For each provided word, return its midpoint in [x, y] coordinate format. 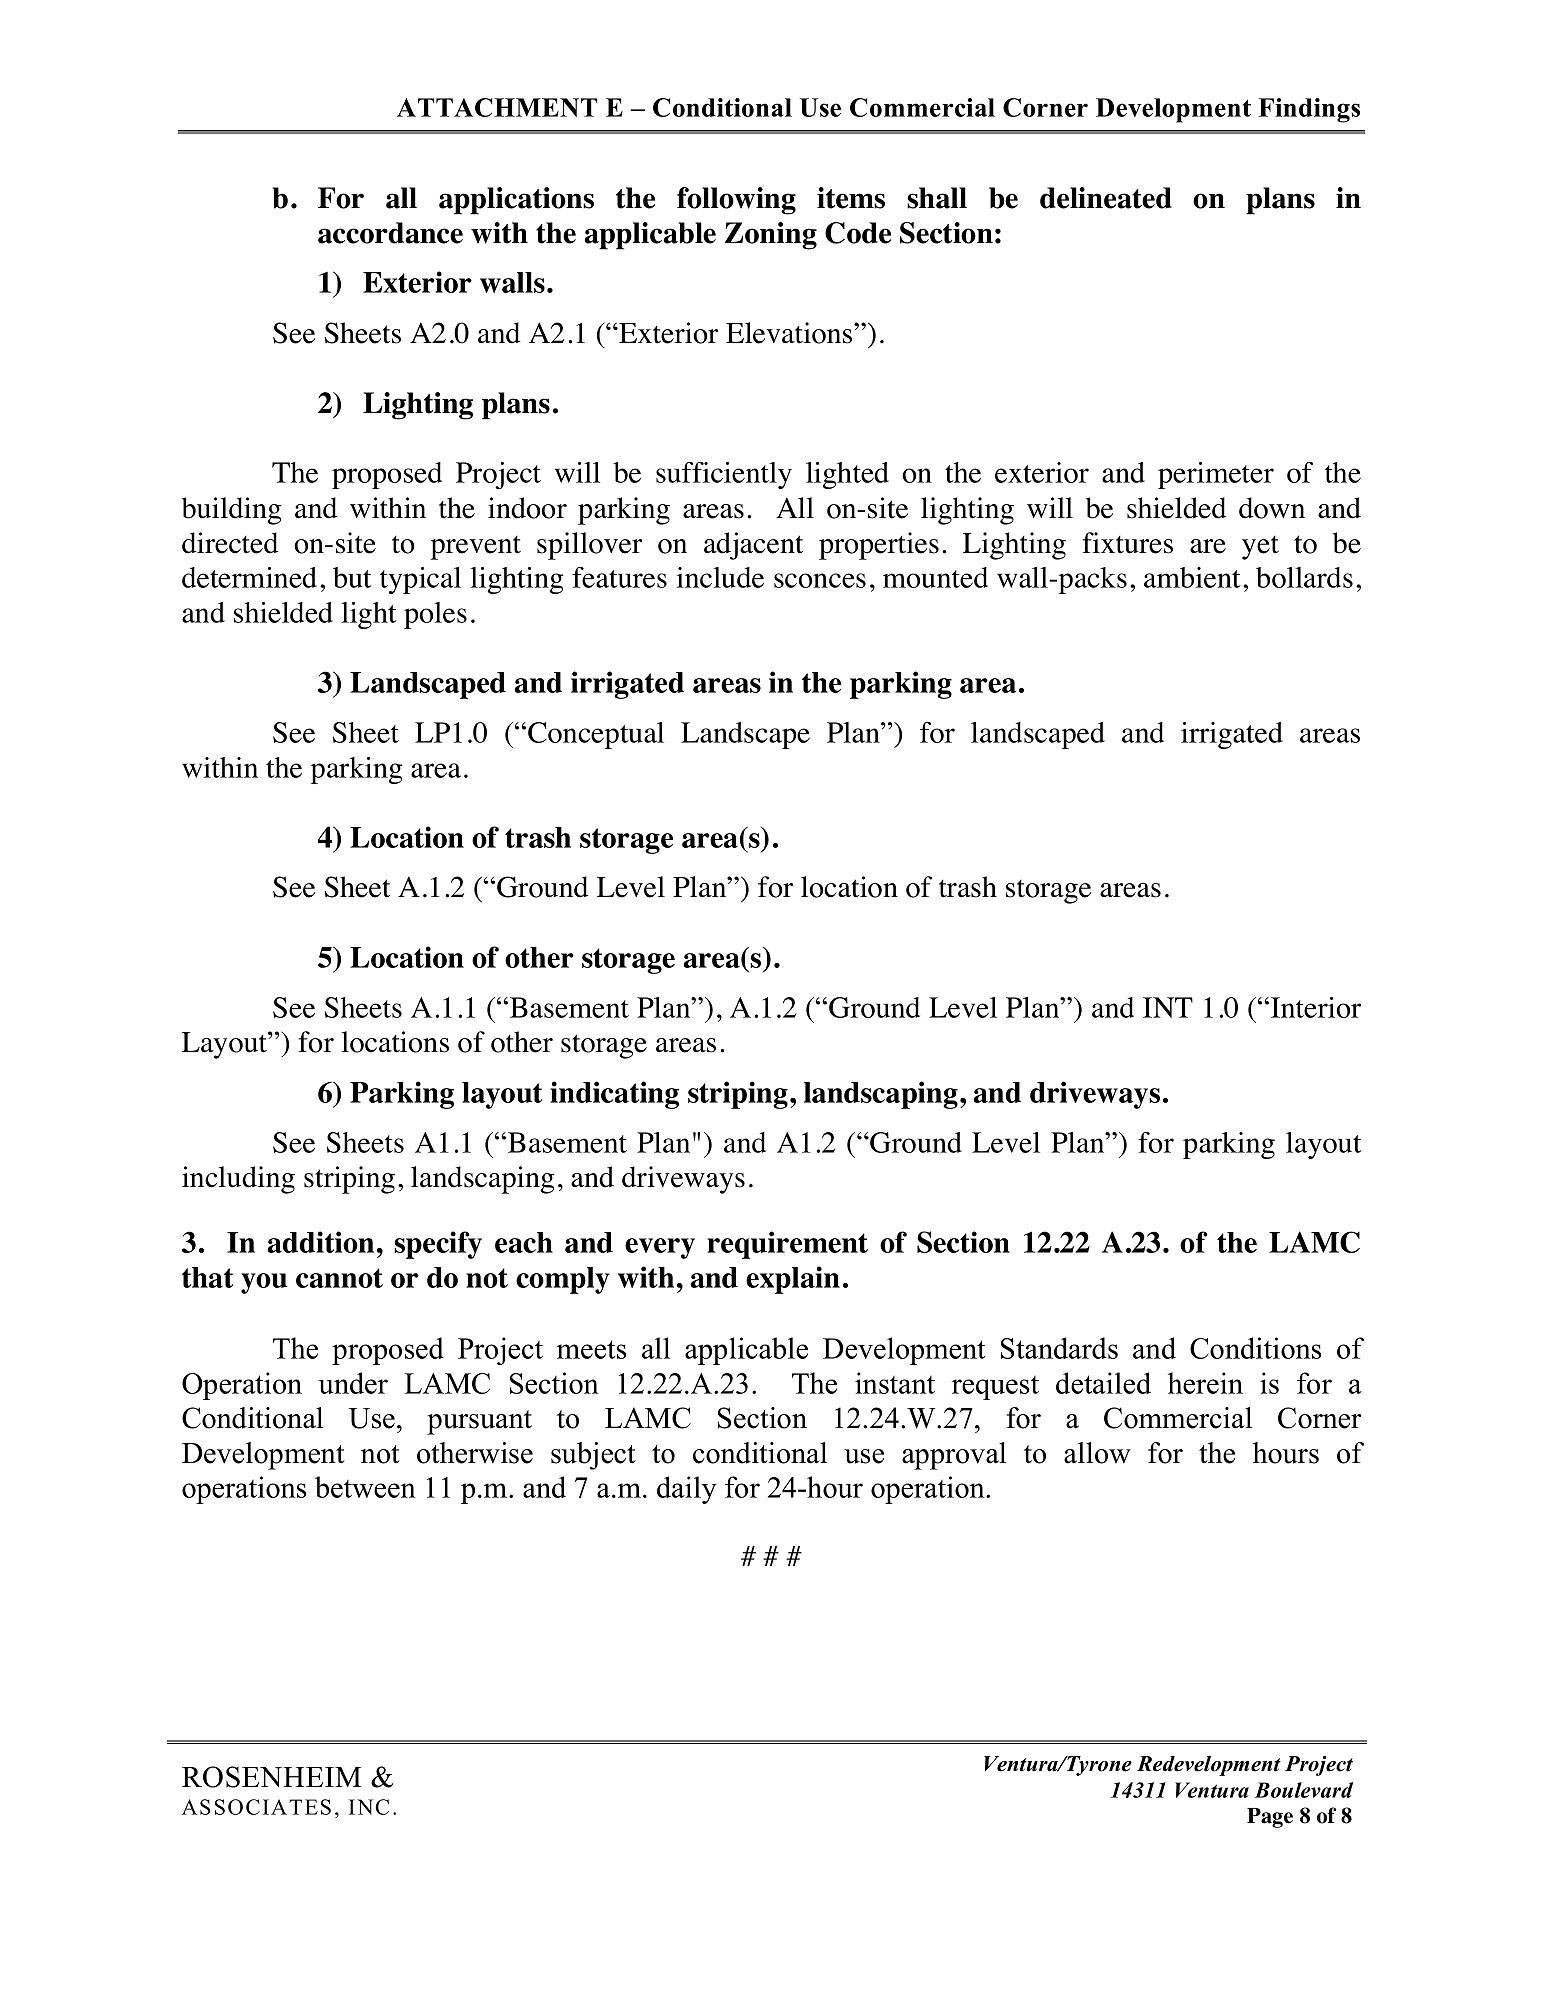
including [238, 1180]
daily [687, 1490]
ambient [1192, 577]
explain [793, 1280]
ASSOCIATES [256, 1807]
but [352, 577]
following [736, 201]
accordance [390, 233]
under [353, 1383]
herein [1205, 1383]
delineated [1106, 198]
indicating [614, 1095]
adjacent [753, 546]
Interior [1316, 1007]
